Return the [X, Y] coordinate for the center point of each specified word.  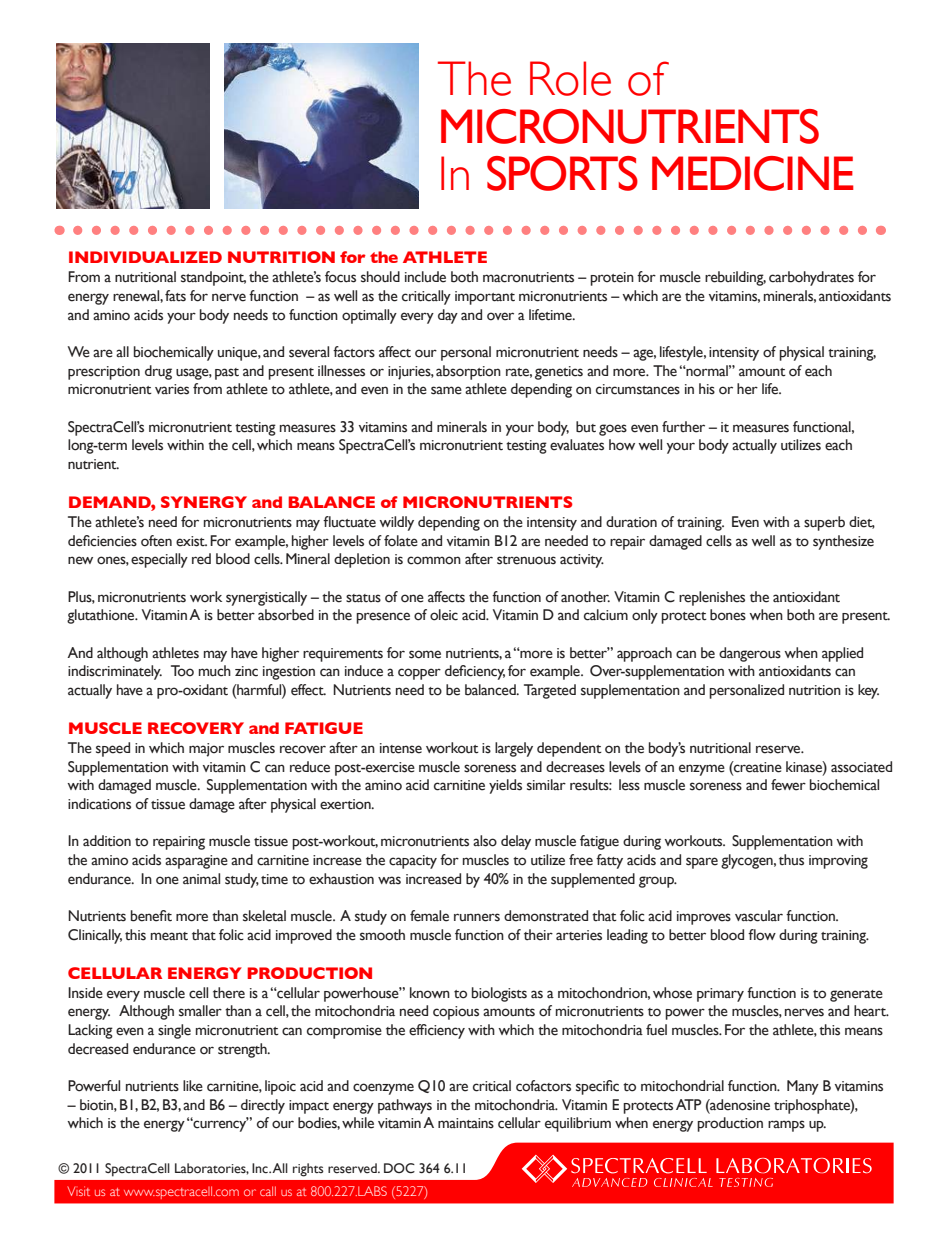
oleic [444, 615]
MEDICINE [753, 173]
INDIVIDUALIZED [145, 257]
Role [570, 78]
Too [182, 671]
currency [220, 1125]
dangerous [750, 654]
